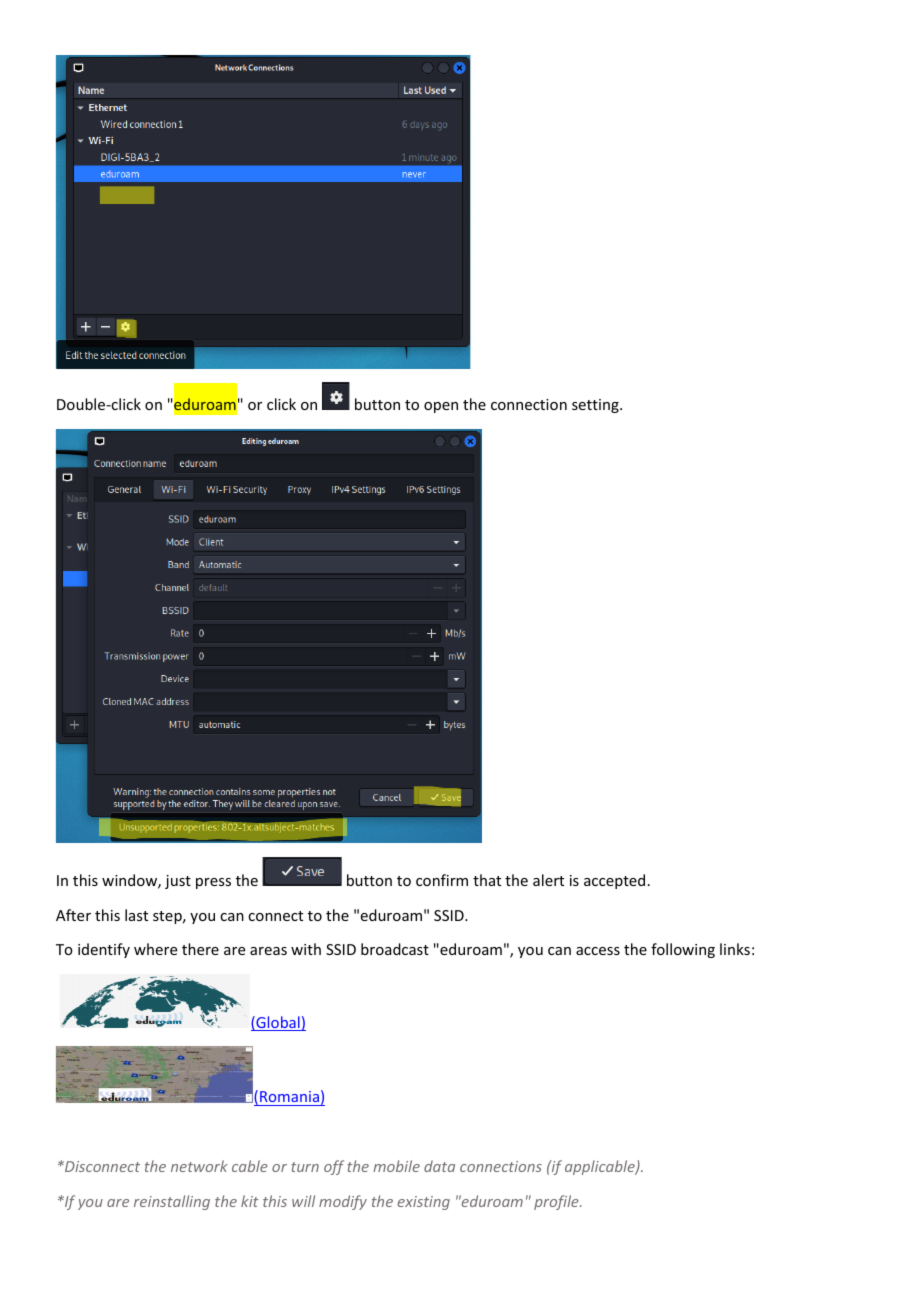 The width and height of the image is (924, 1308). What do you see at coordinates (614, 881) in the image?
I see `accepted` at bounding box center [614, 881].
